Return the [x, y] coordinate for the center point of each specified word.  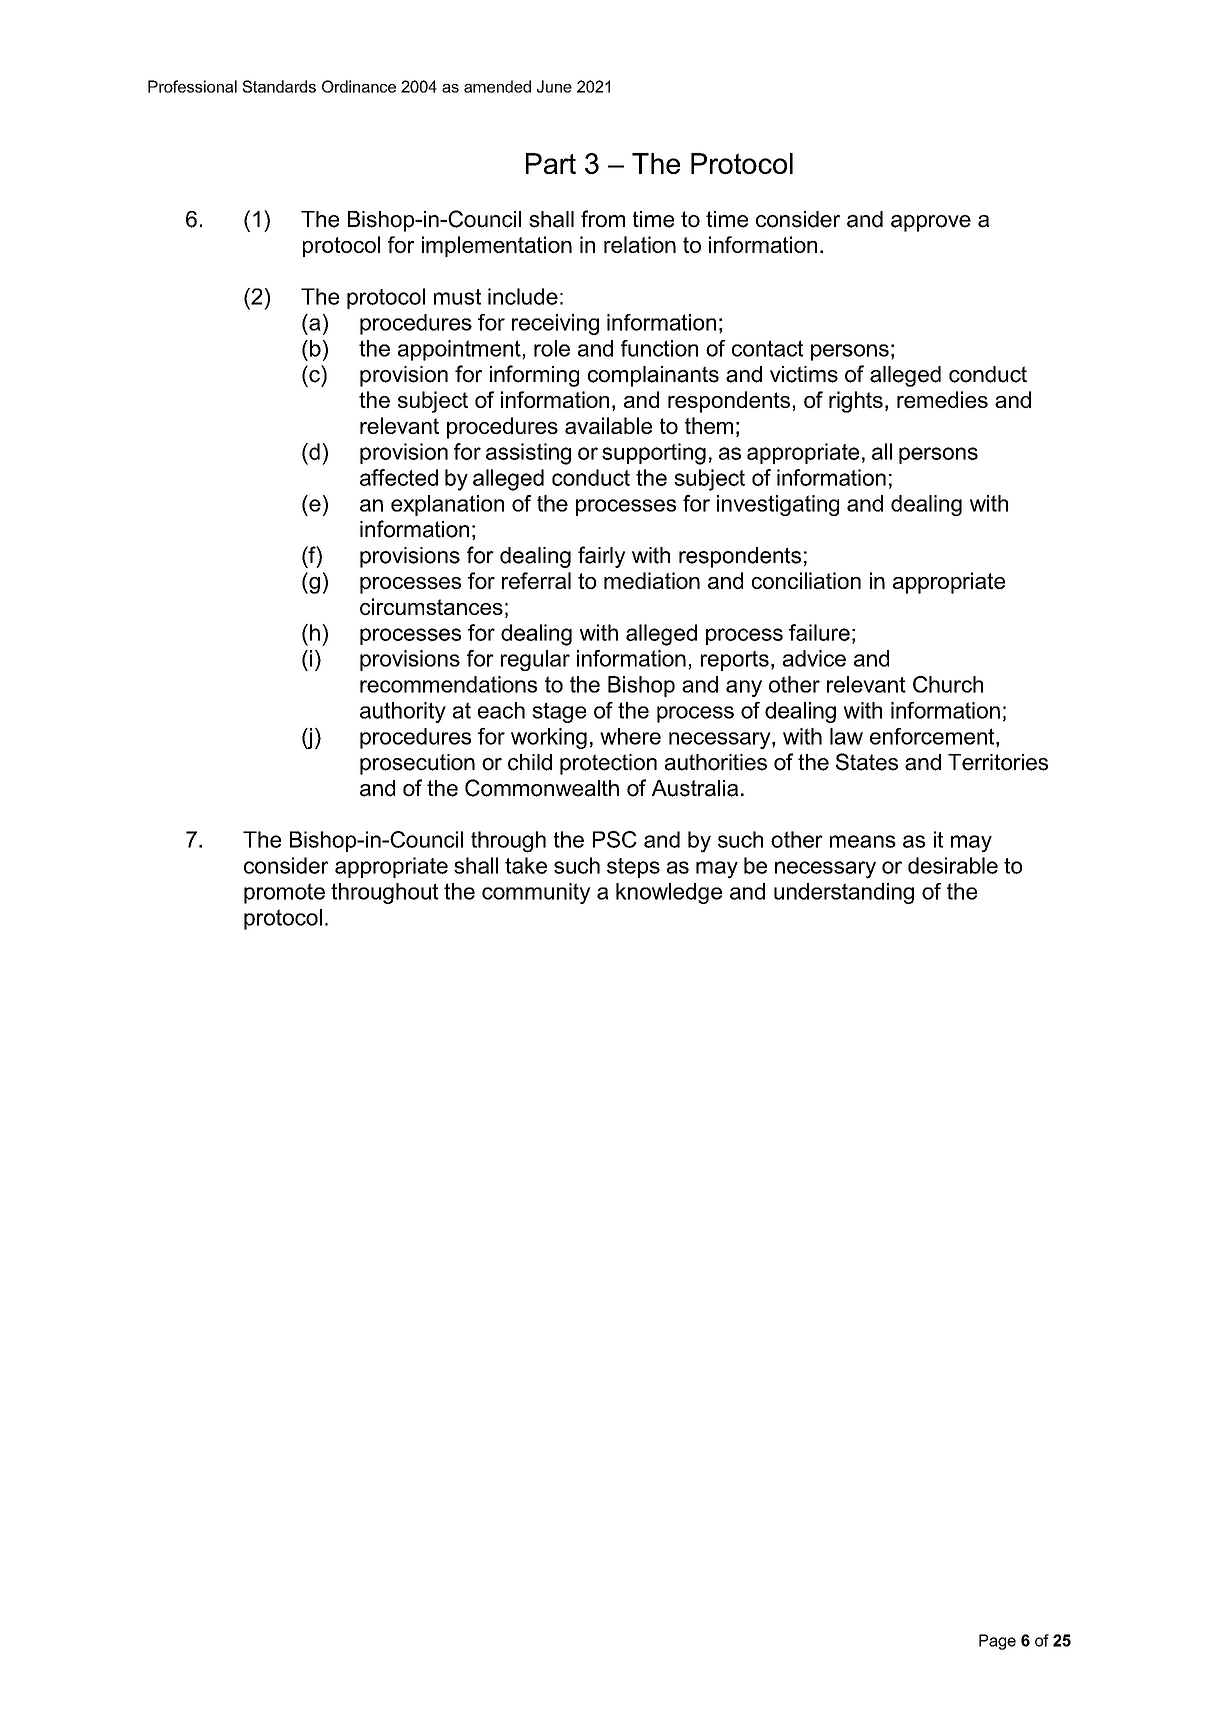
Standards [279, 86]
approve [931, 223]
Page [997, 1642]
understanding [844, 893]
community [536, 893]
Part [551, 163]
